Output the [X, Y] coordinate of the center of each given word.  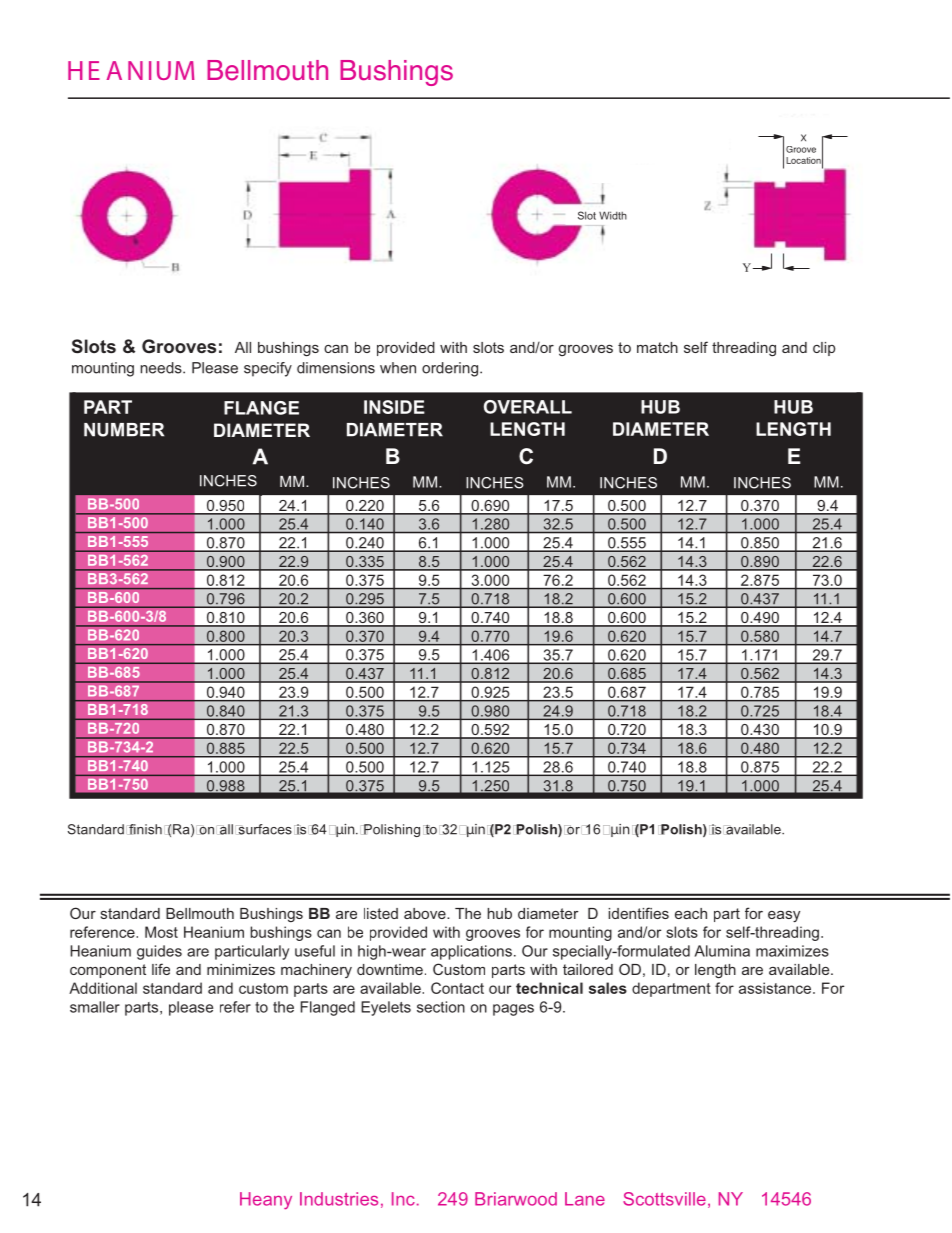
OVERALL [528, 407]
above [426, 913]
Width [613, 215]
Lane [585, 1199]
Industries [339, 1199]
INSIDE [394, 407]
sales [608, 988]
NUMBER [124, 430]
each [691, 913]
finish [144, 829]
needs [162, 368]
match [657, 347]
